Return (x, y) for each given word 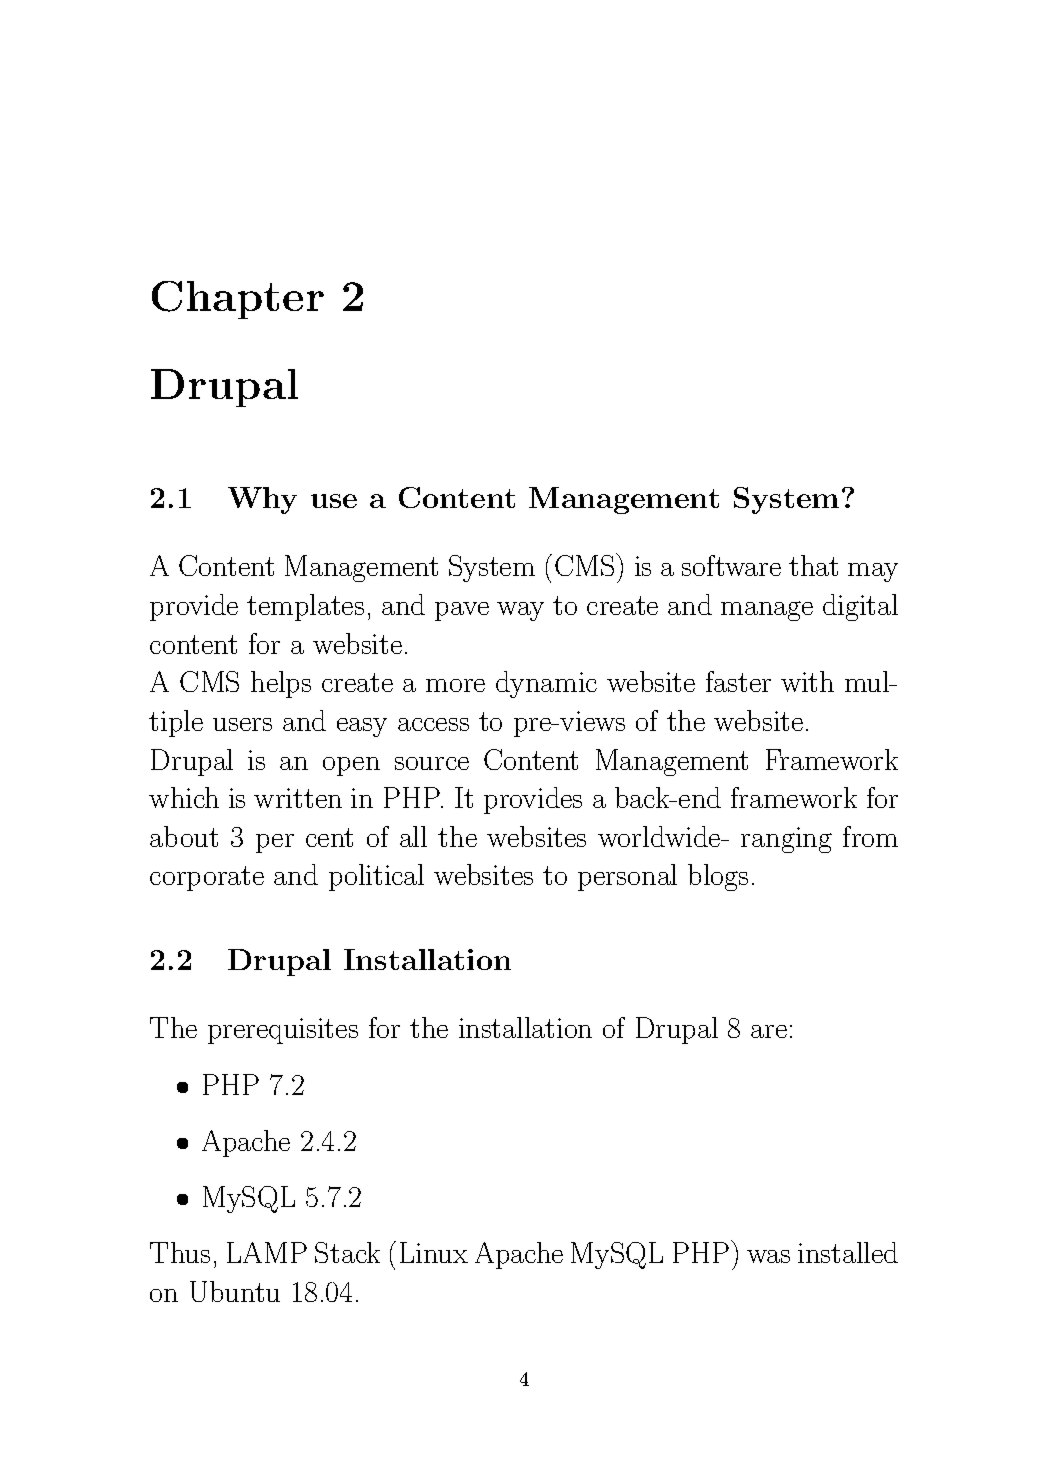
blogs (718, 877)
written (298, 798)
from (870, 836)
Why (262, 500)
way (520, 611)
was (768, 1256)
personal (627, 877)
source (432, 763)
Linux (434, 1252)
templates (305, 607)
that (813, 565)
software (731, 565)
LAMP (267, 1252)
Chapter (238, 300)
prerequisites (283, 1031)
